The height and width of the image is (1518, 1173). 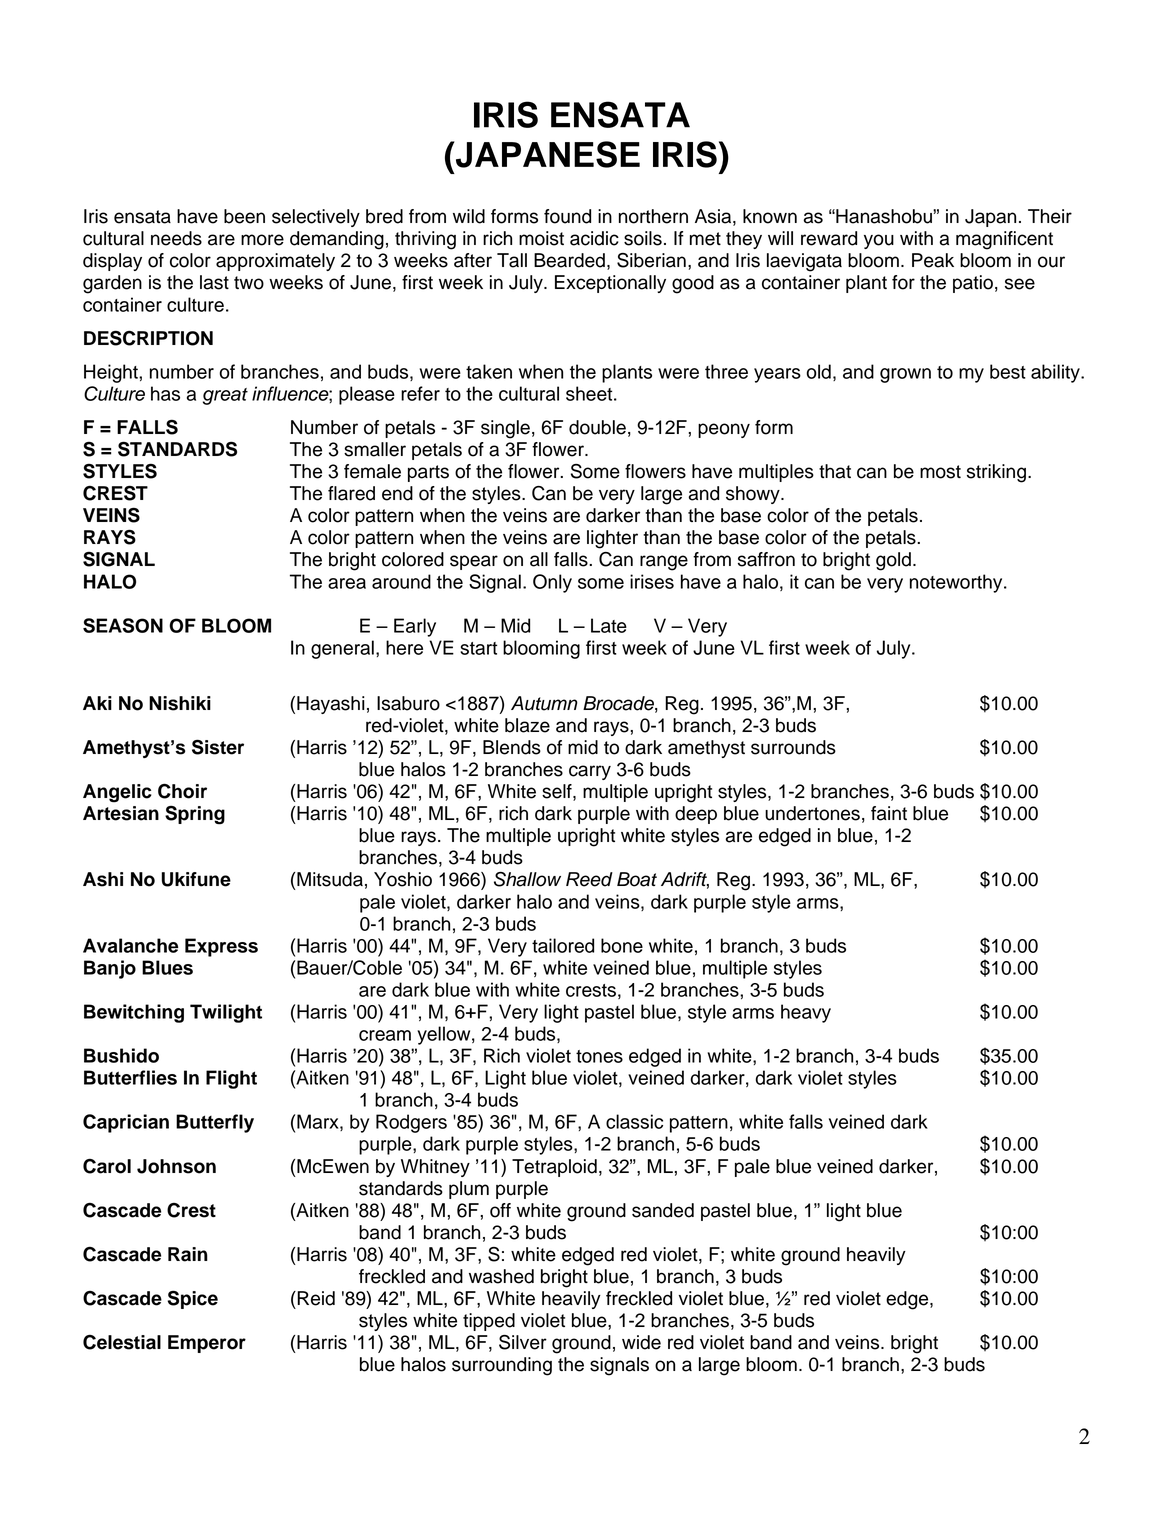 What do you see at coordinates (609, 625) in the image?
I see `Late` at bounding box center [609, 625].
